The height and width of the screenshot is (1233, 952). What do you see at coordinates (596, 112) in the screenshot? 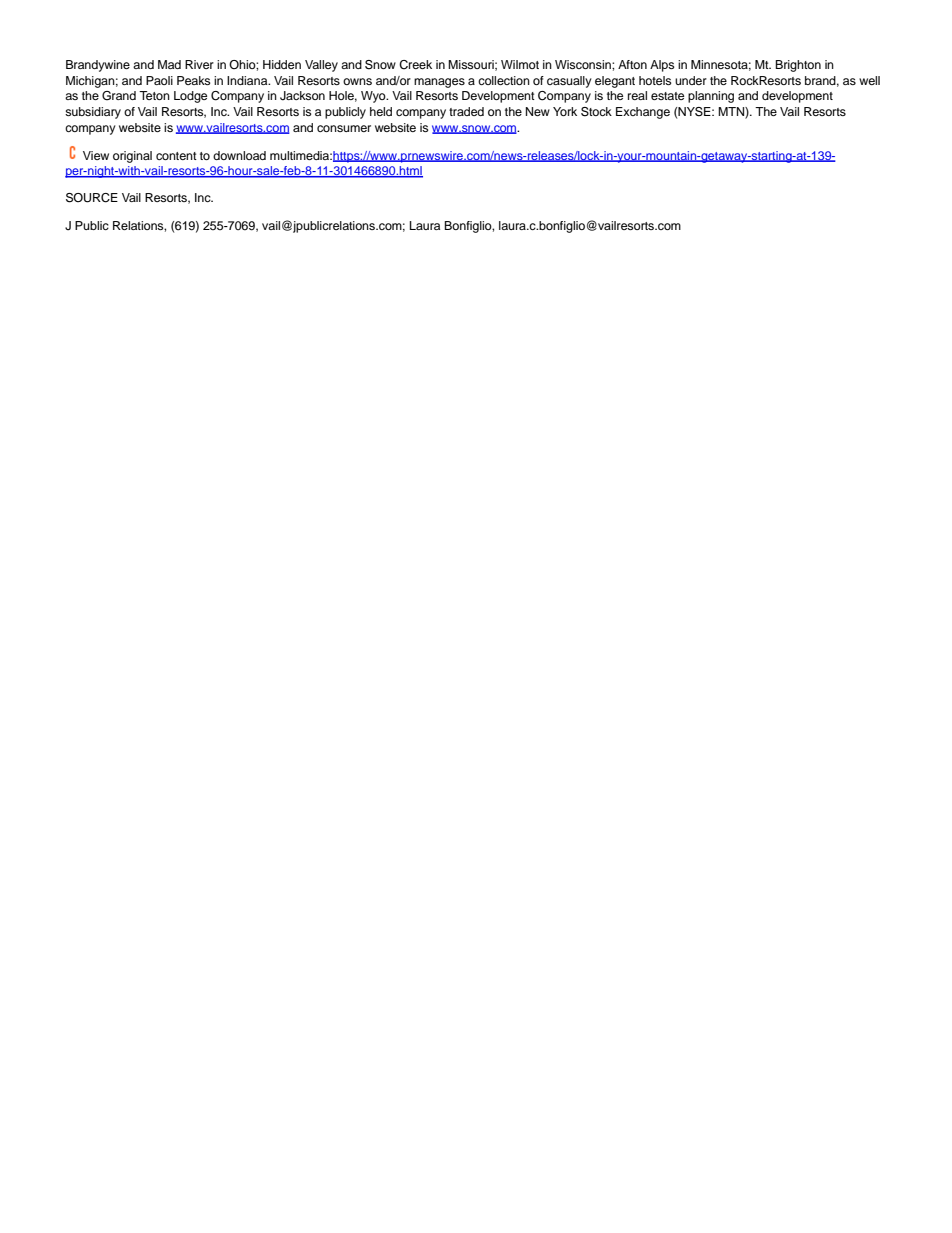
I see `Stock` at bounding box center [596, 112].
